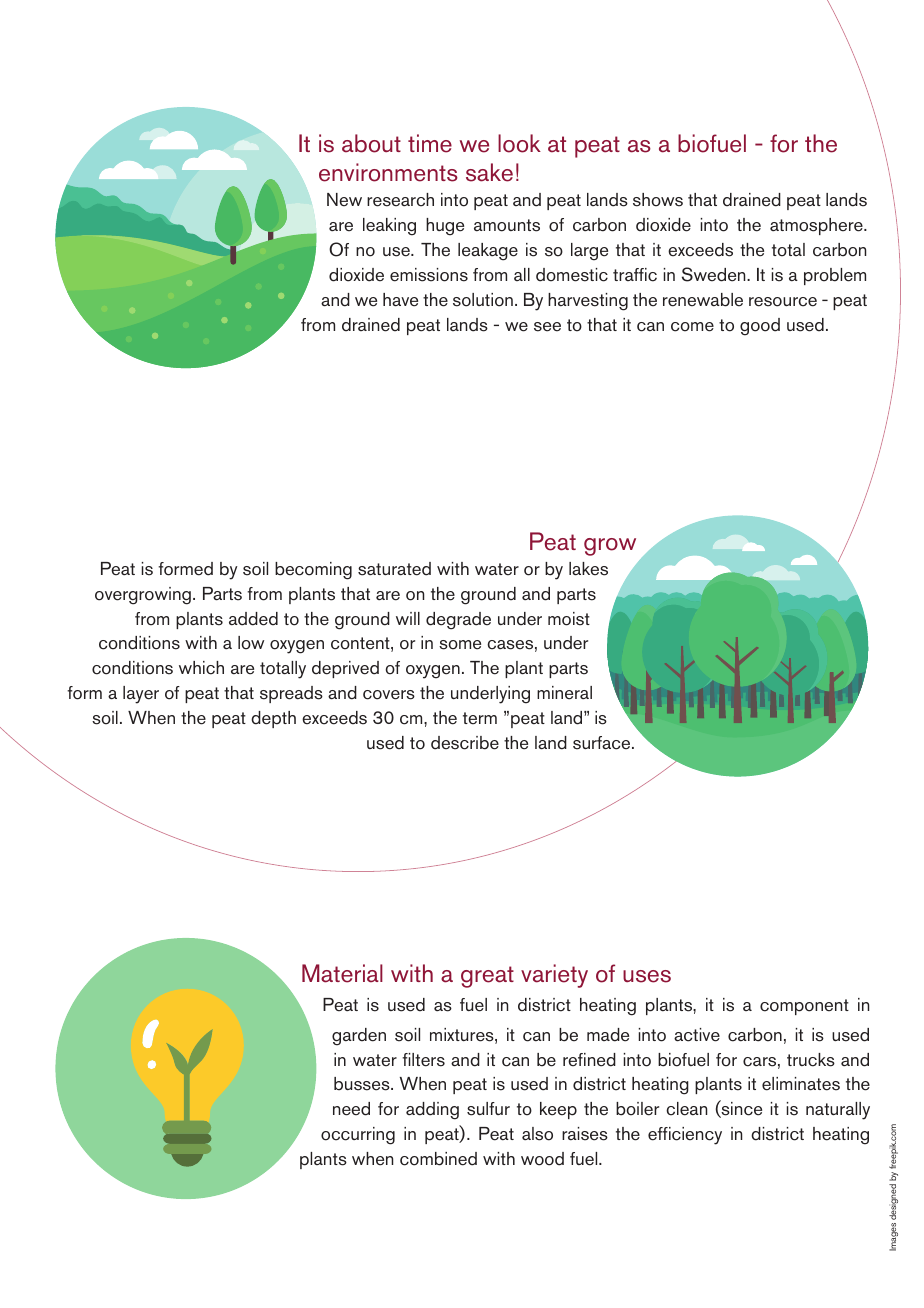 The height and width of the screenshot is (1308, 924). What do you see at coordinates (342, 973) in the screenshot?
I see `Material` at bounding box center [342, 973].
